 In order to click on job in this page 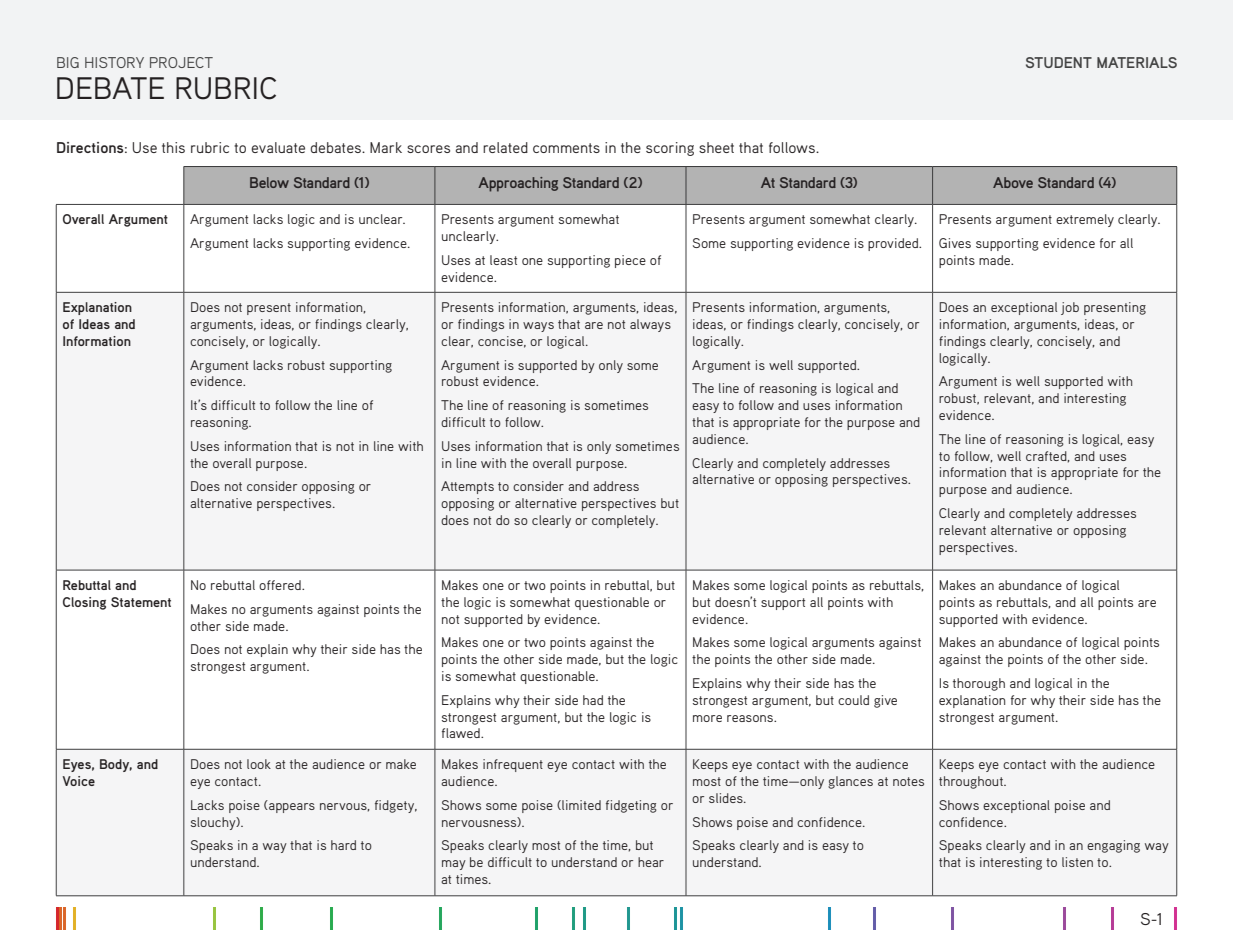, I will do `click(1070, 308)`.
